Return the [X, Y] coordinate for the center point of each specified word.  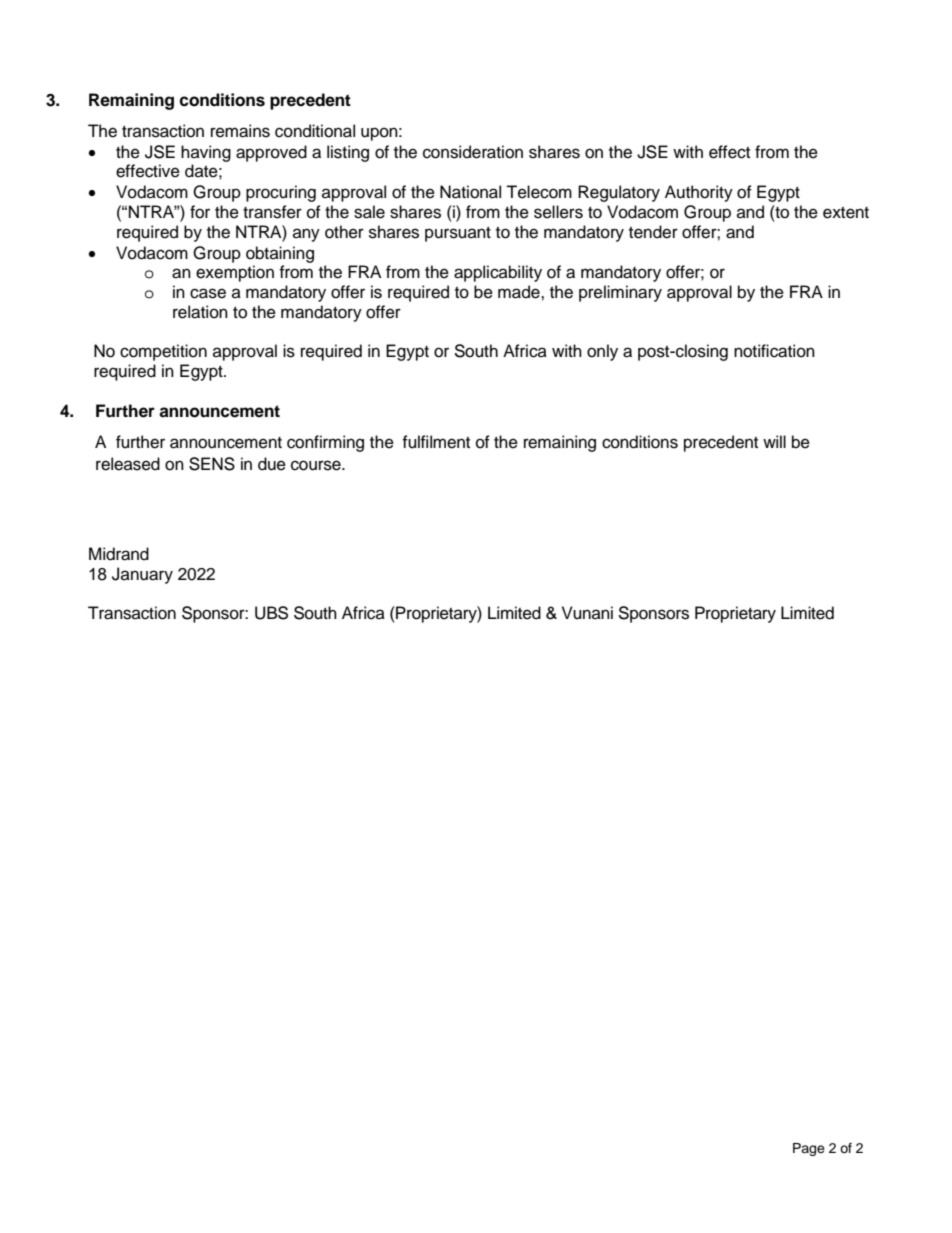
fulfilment [436, 442]
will [774, 441]
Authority [699, 193]
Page [809, 1149]
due [272, 464]
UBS [271, 613]
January [142, 575]
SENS [212, 464]
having [206, 153]
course [317, 465]
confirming [325, 443]
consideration [473, 152]
